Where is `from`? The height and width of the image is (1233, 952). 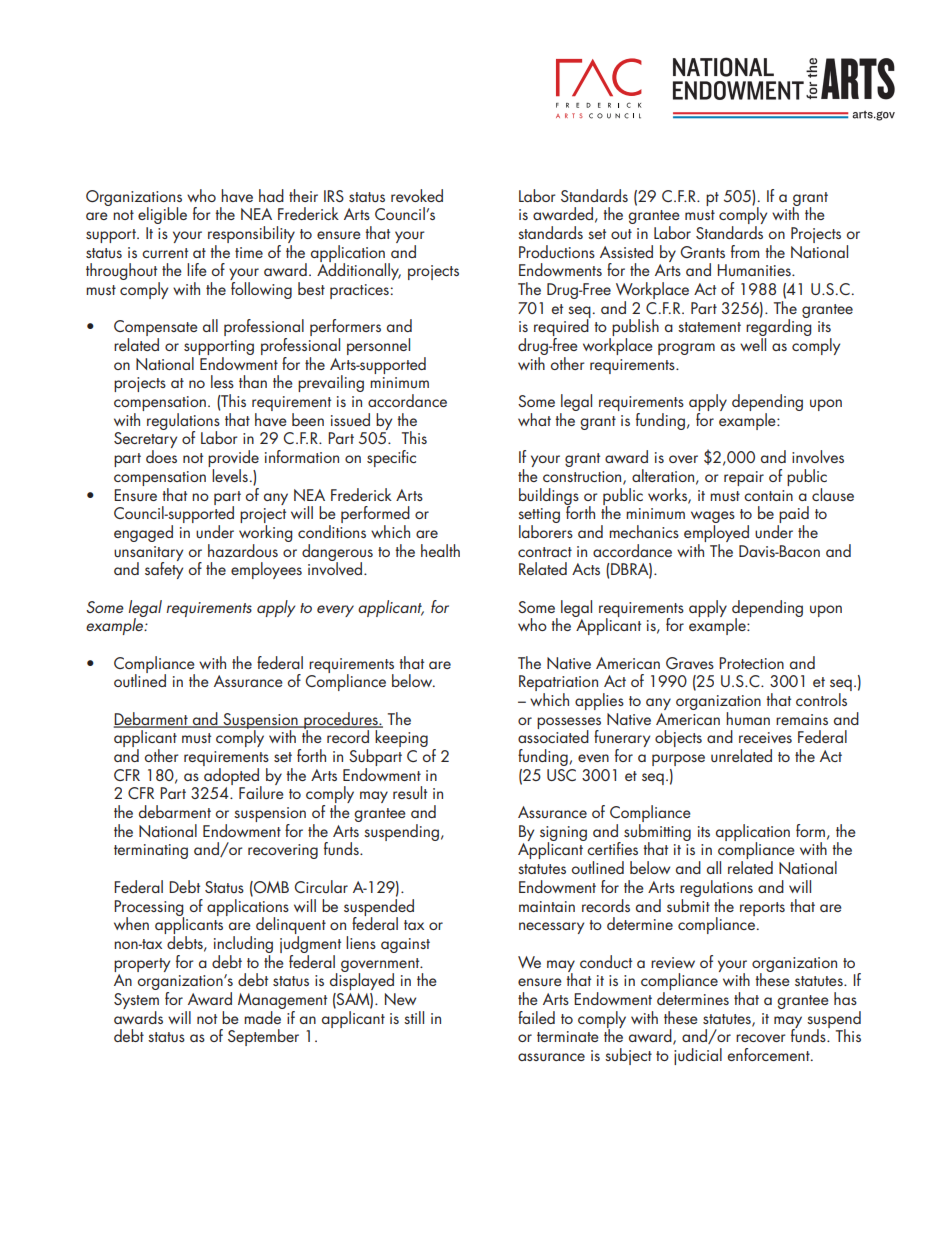 from is located at coordinates (745, 251).
